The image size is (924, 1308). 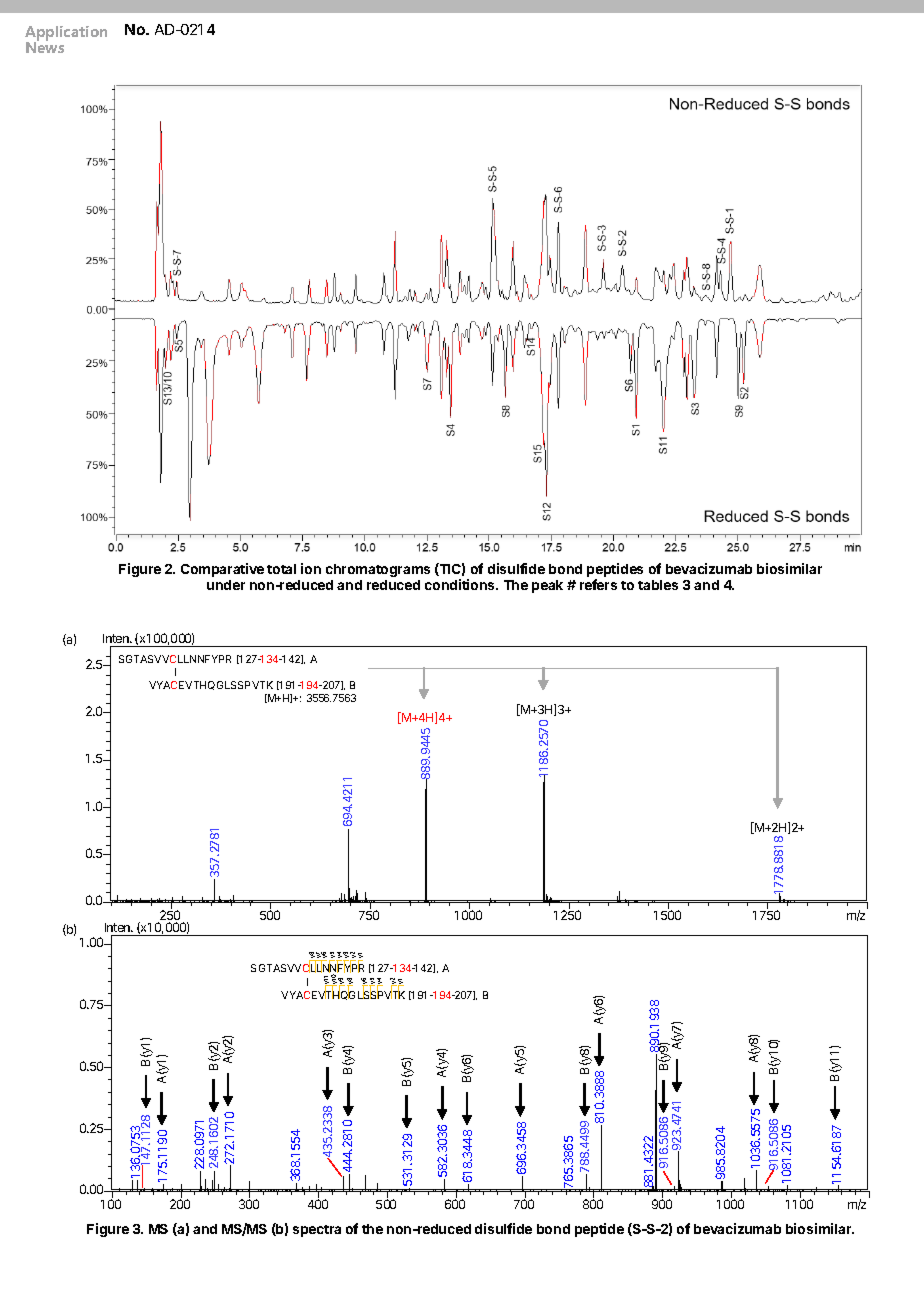 What do you see at coordinates (45, 46) in the document?
I see `News` at bounding box center [45, 46].
